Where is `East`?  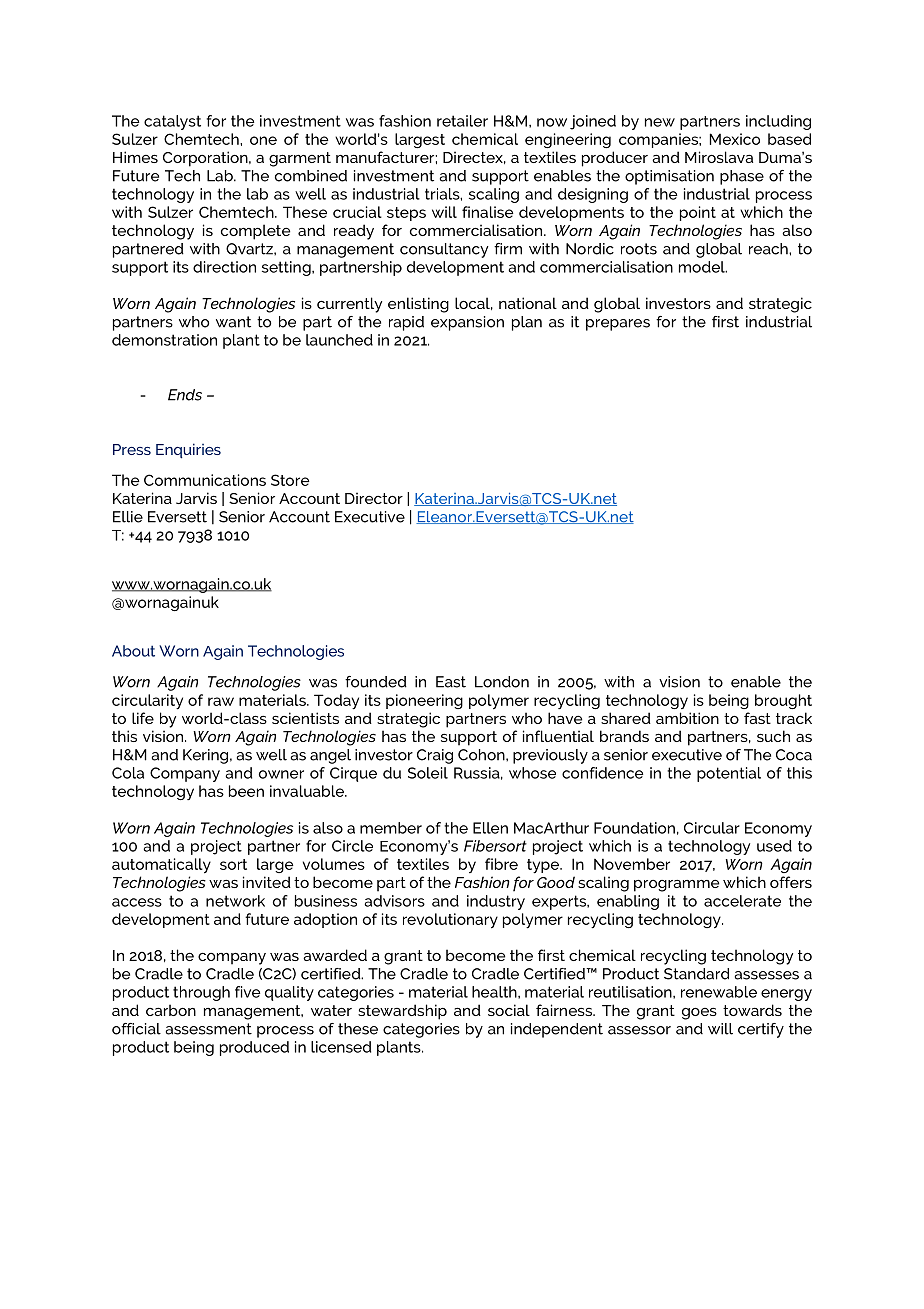 East is located at coordinates (451, 682).
